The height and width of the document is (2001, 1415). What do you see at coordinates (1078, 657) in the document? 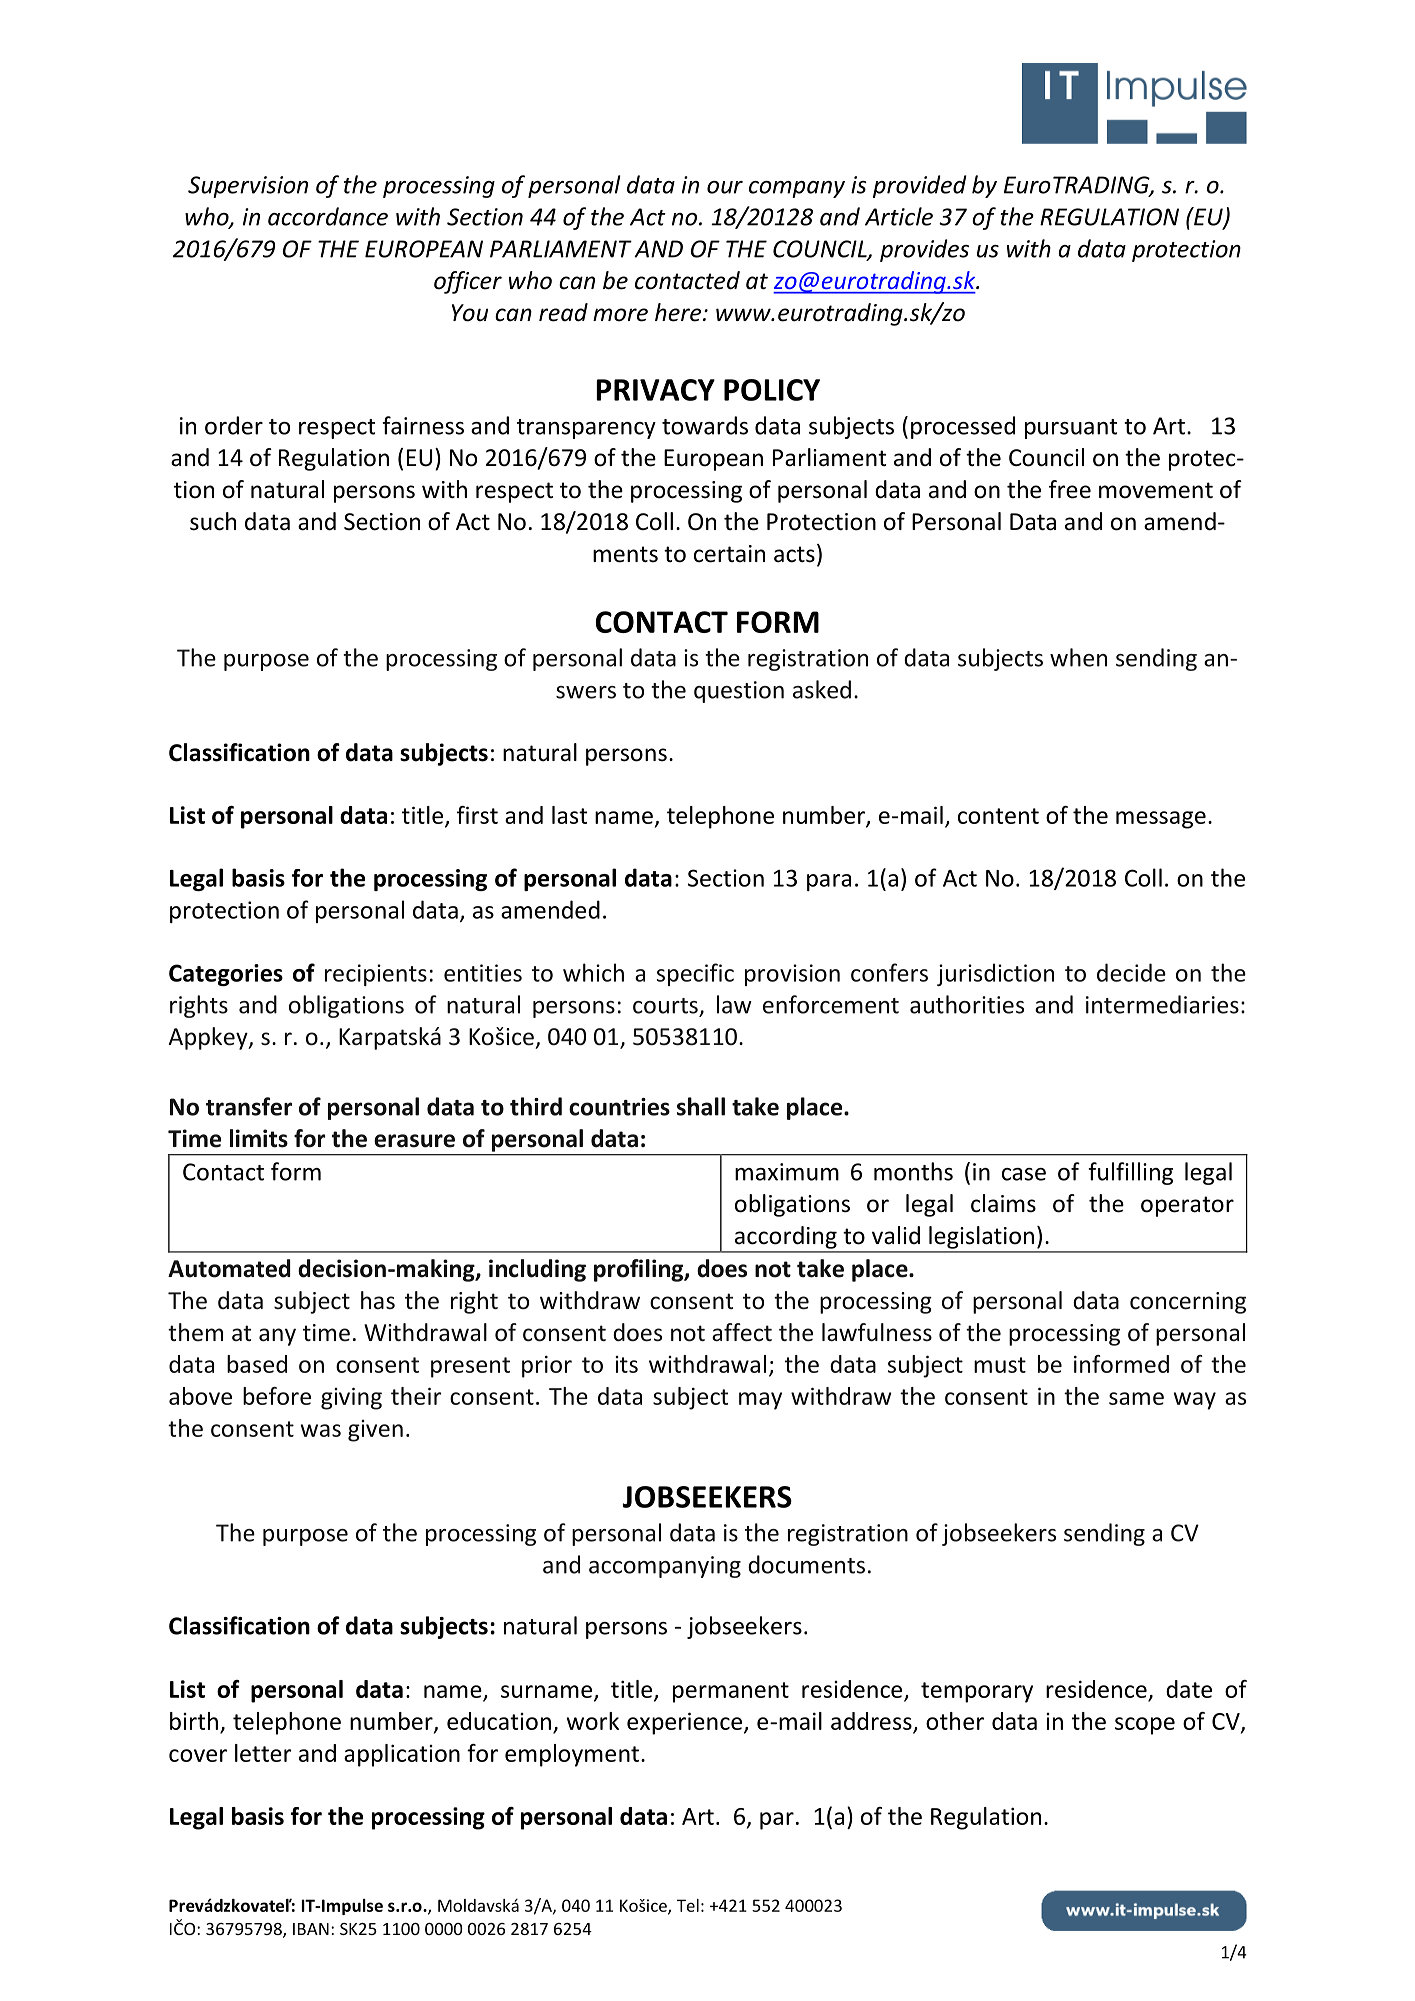
I see `when` at bounding box center [1078, 657].
